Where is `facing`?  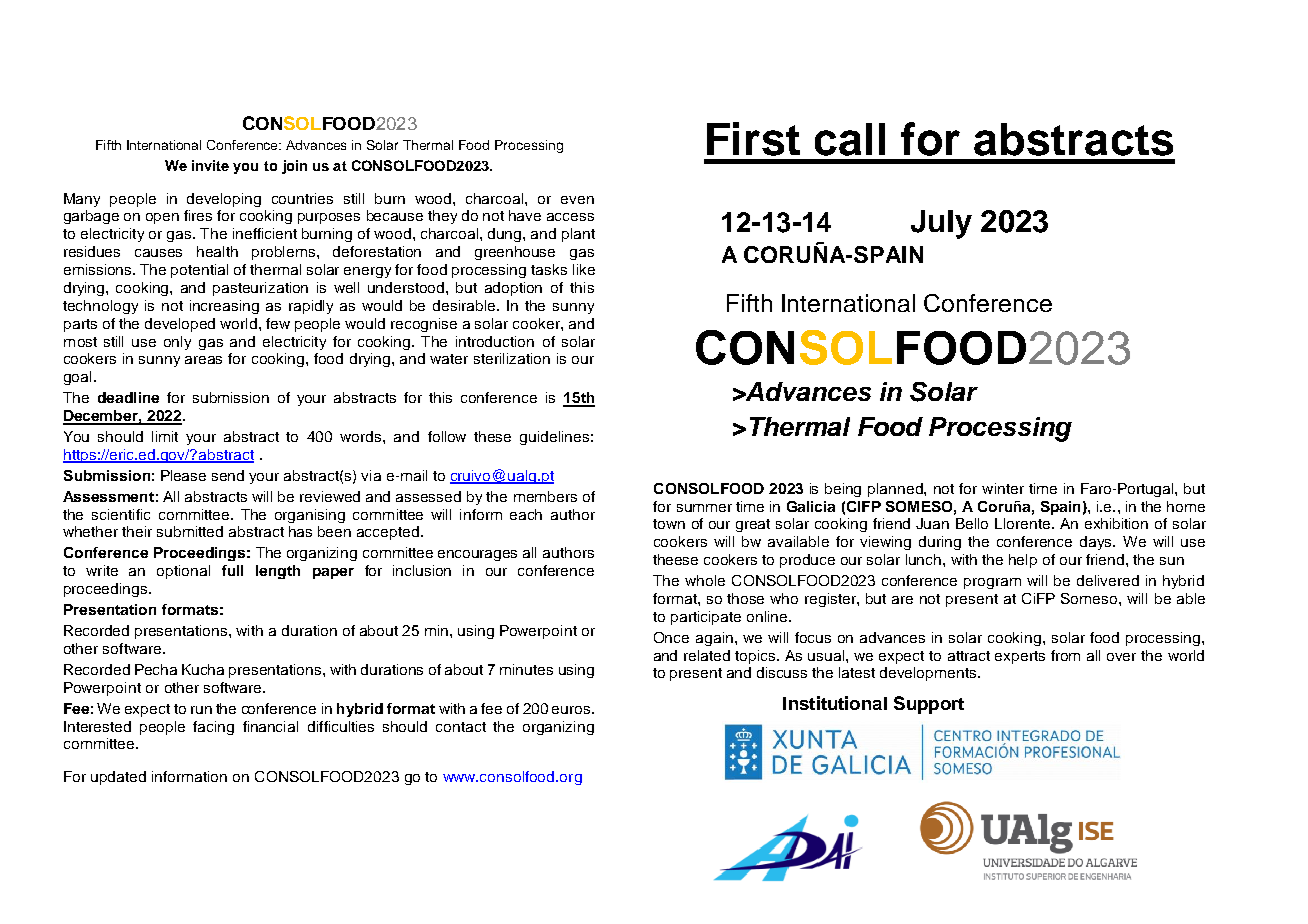
facing is located at coordinates (213, 728).
